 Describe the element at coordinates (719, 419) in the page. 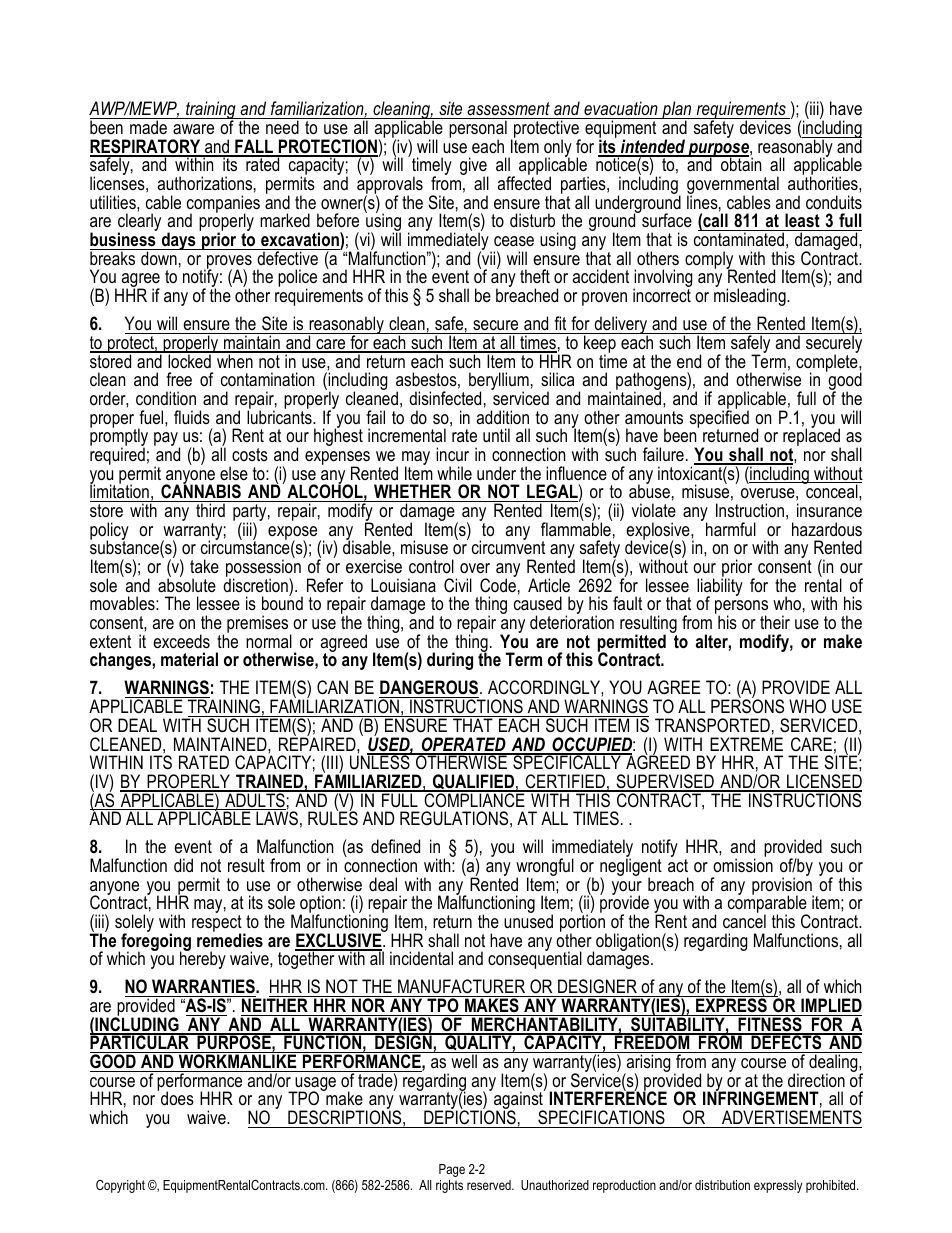

I see `specified` at that location.
